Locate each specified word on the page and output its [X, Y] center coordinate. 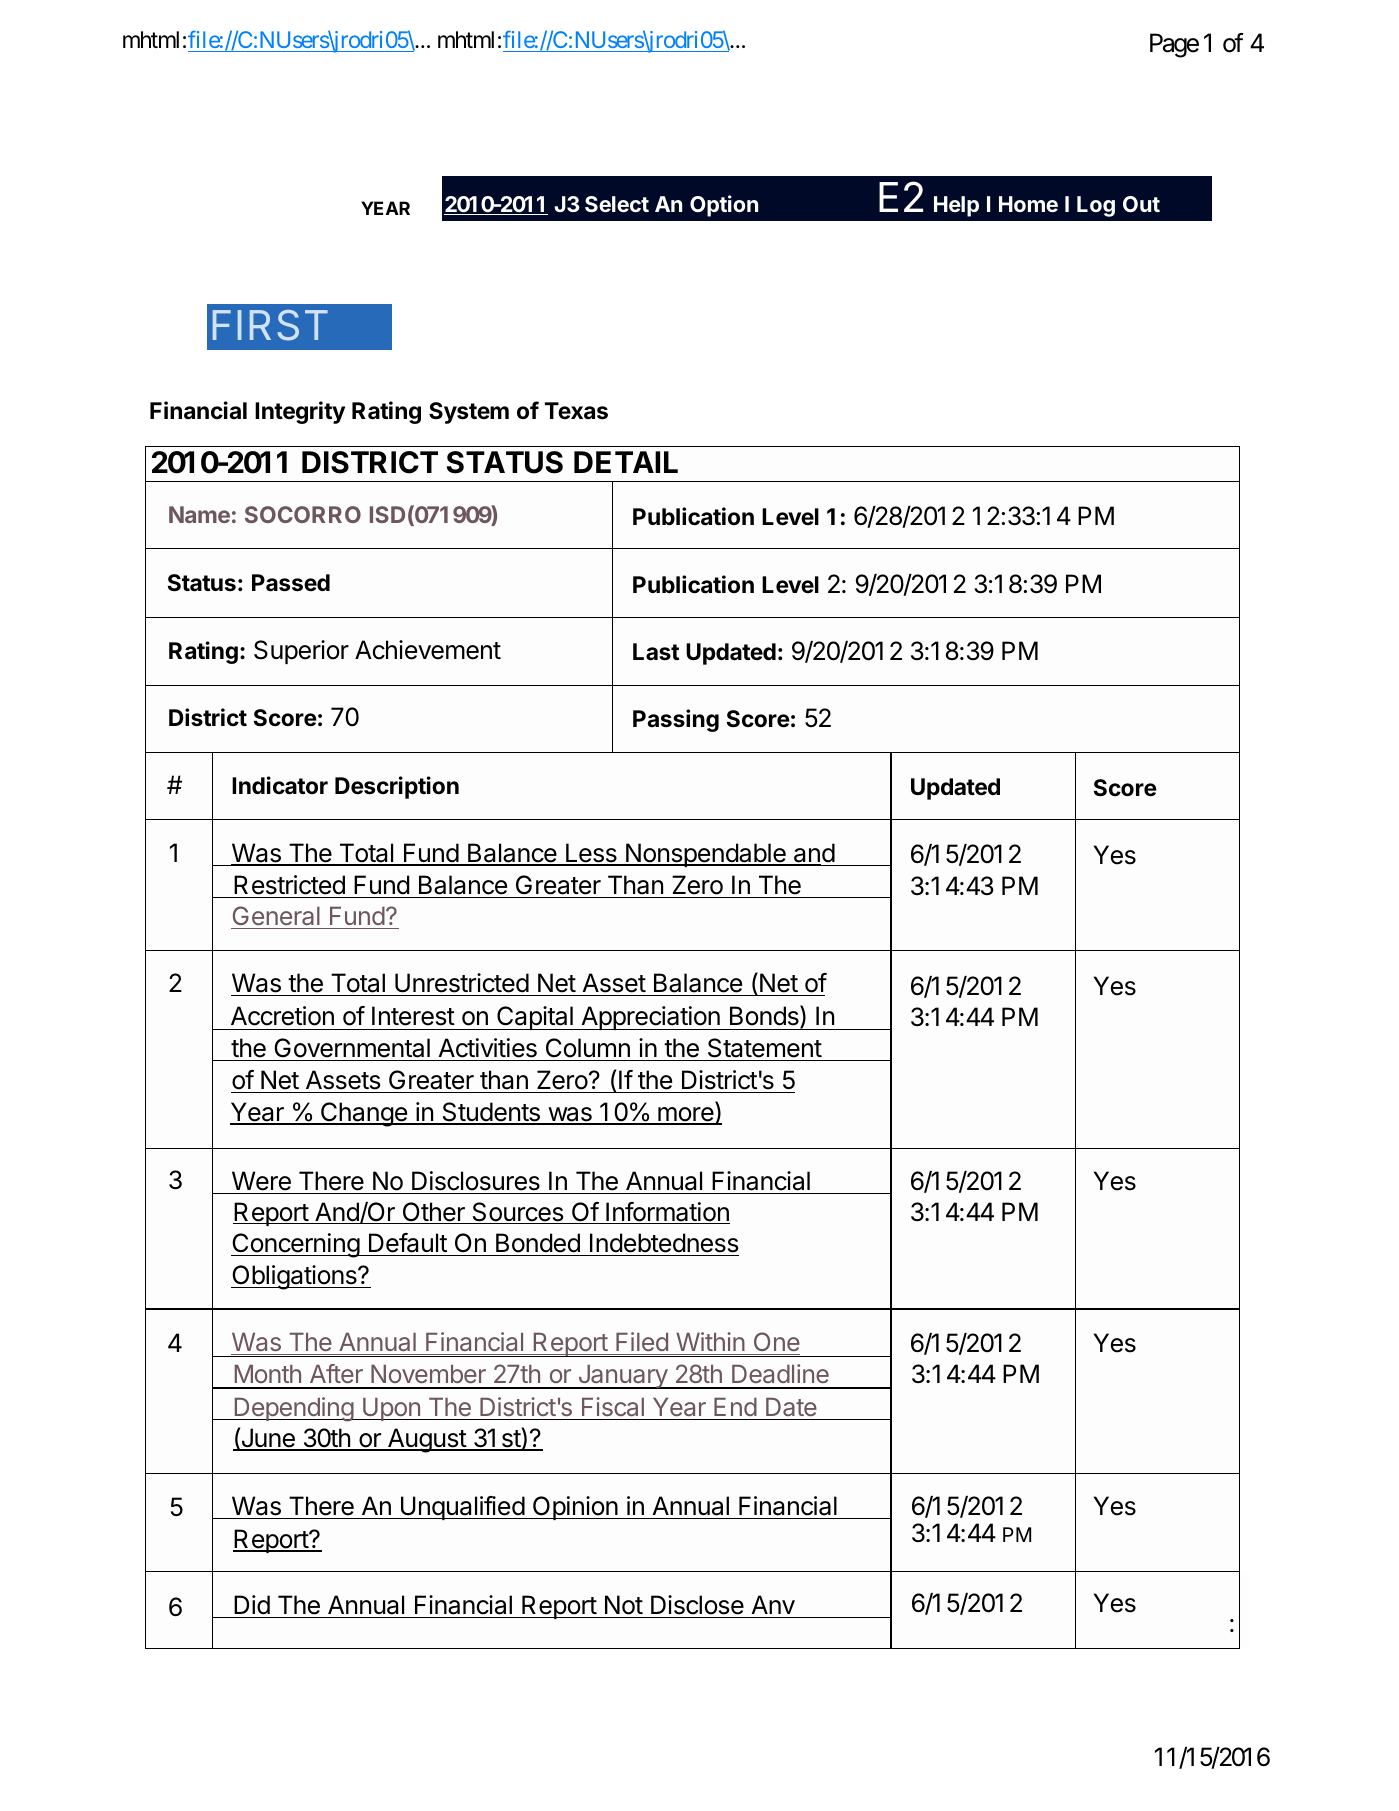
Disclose [697, 1605]
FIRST [270, 325]
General [276, 917]
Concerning [296, 1245]
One [775, 1343]
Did [252, 1605]
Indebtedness [663, 1244]
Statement [765, 1048]
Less [591, 854]
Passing [676, 720]
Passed [291, 583]
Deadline [780, 1373]
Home [1028, 204]
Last [656, 652]
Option [724, 206]
